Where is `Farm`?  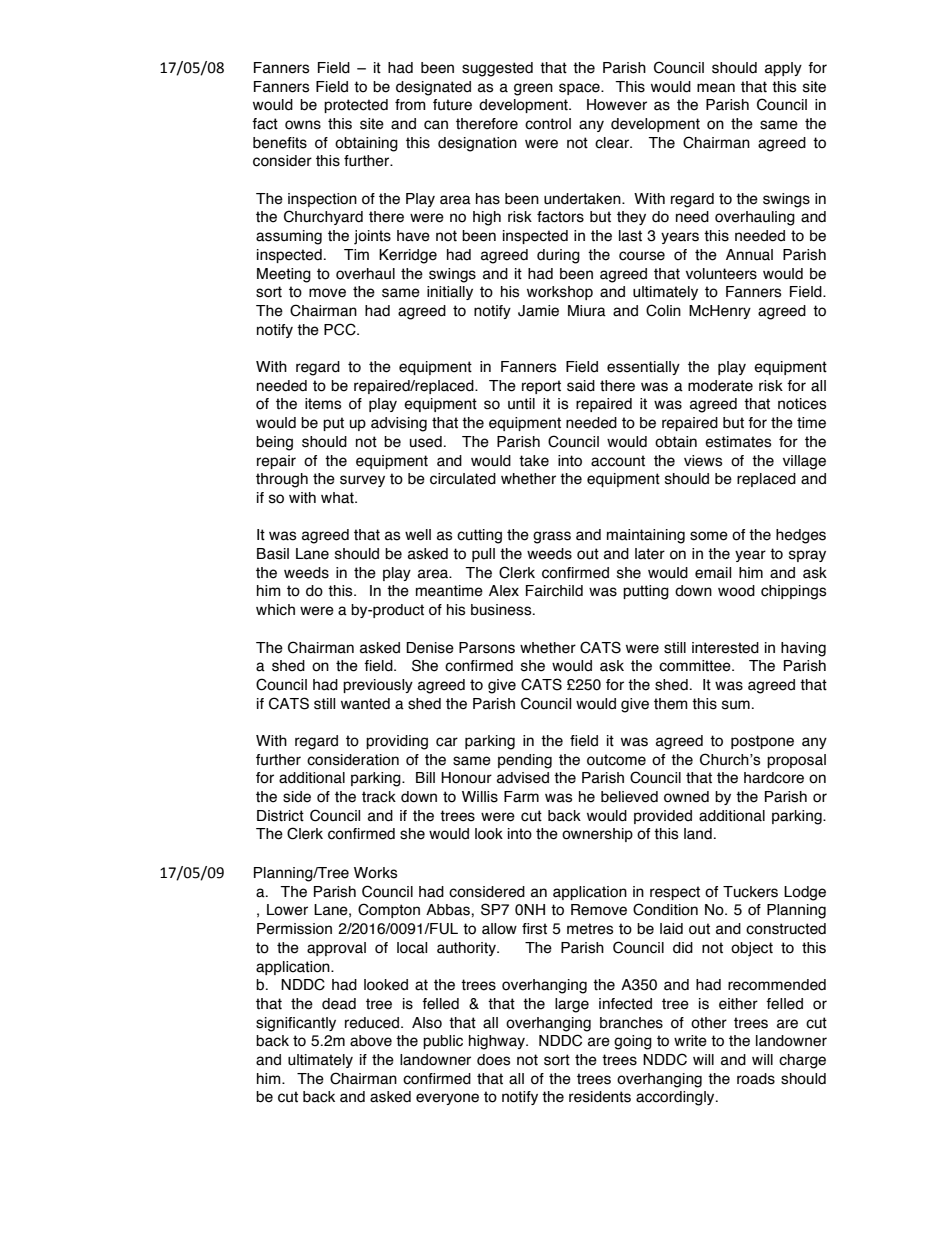
Farm is located at coordinates (521, 797).
